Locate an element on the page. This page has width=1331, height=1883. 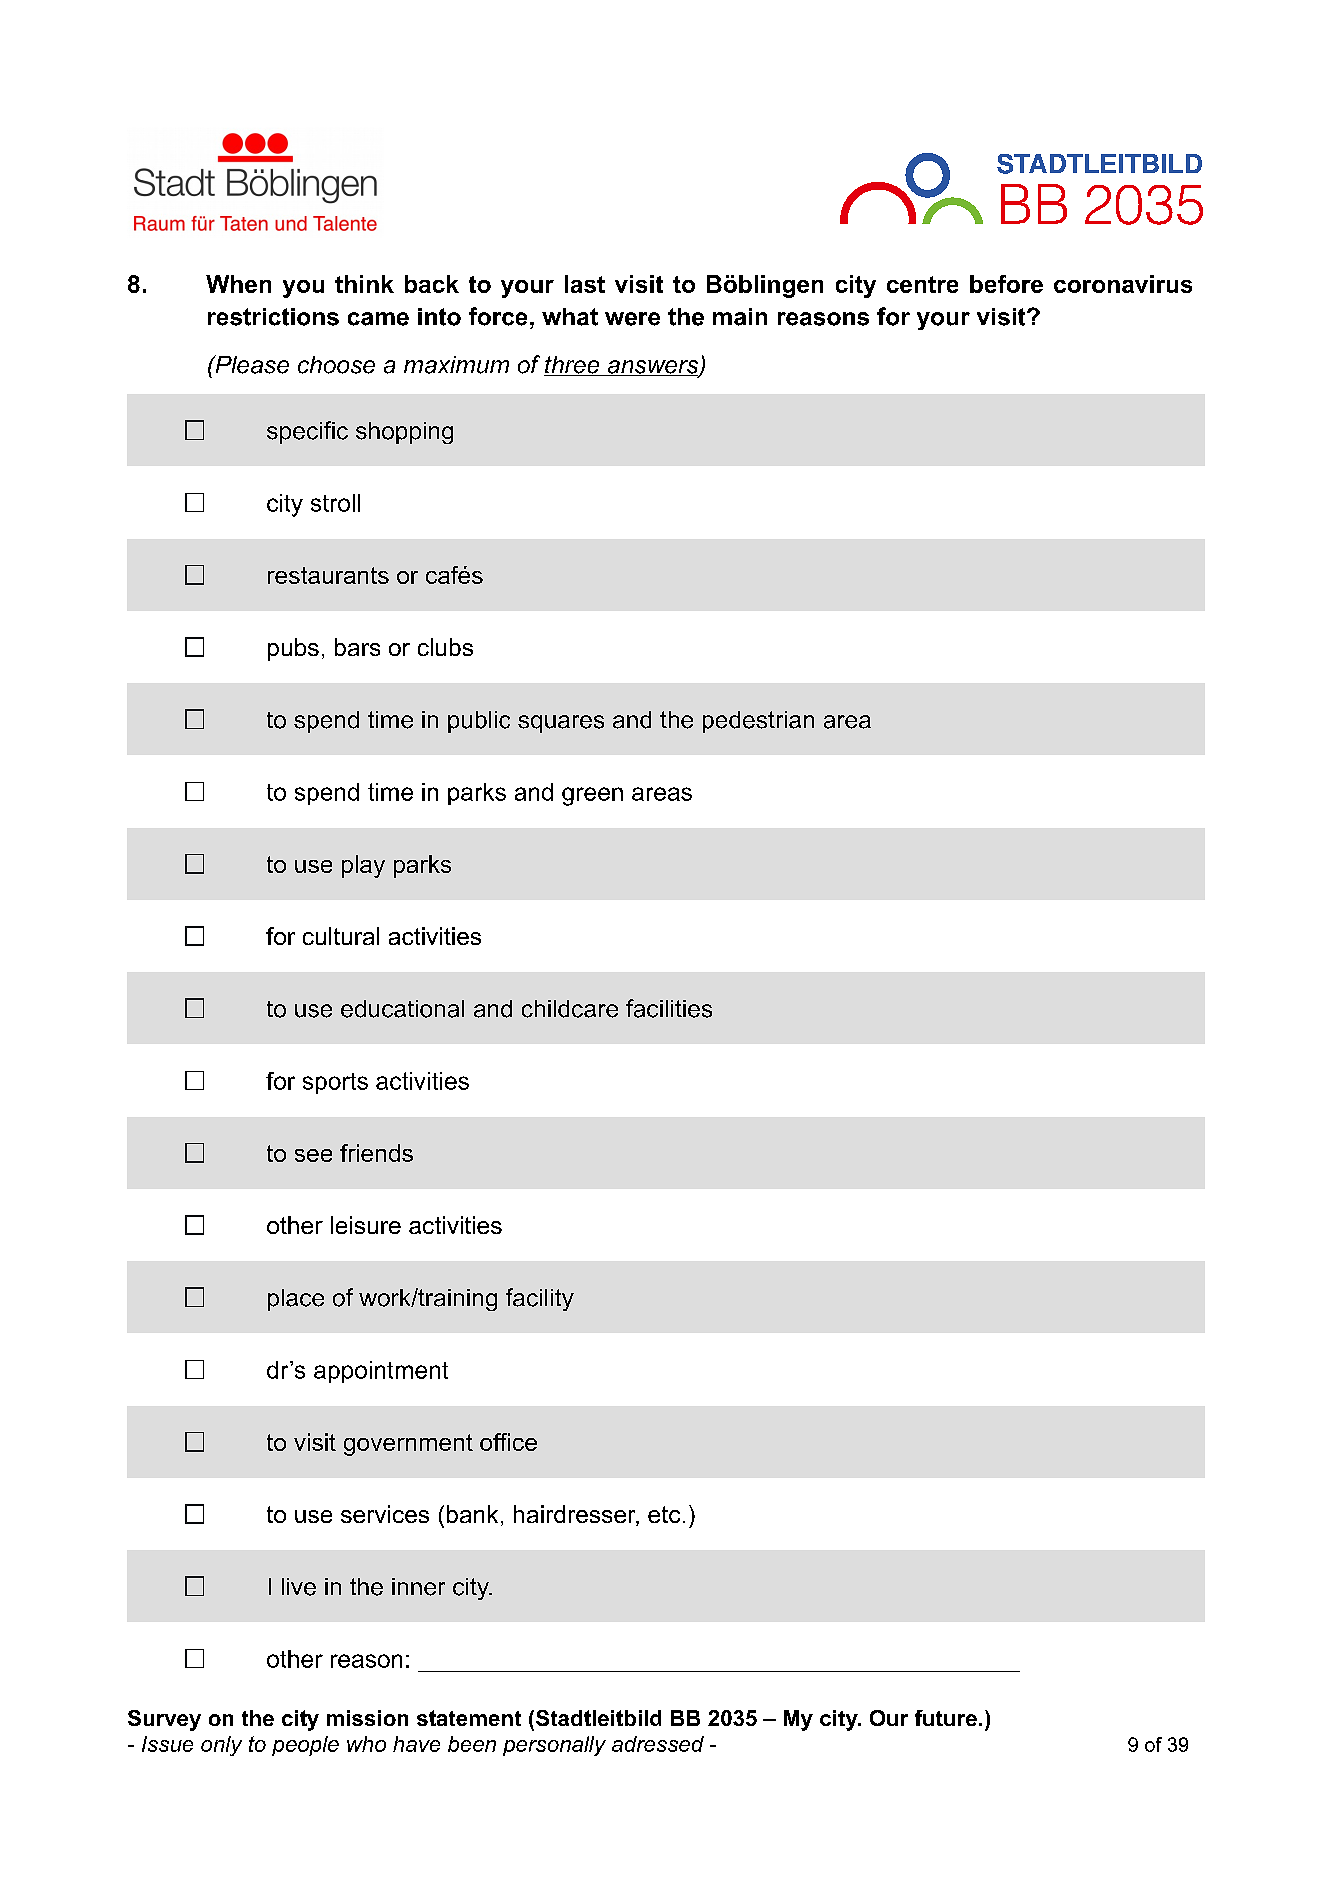
before is located at coordinates (1006, 284).
